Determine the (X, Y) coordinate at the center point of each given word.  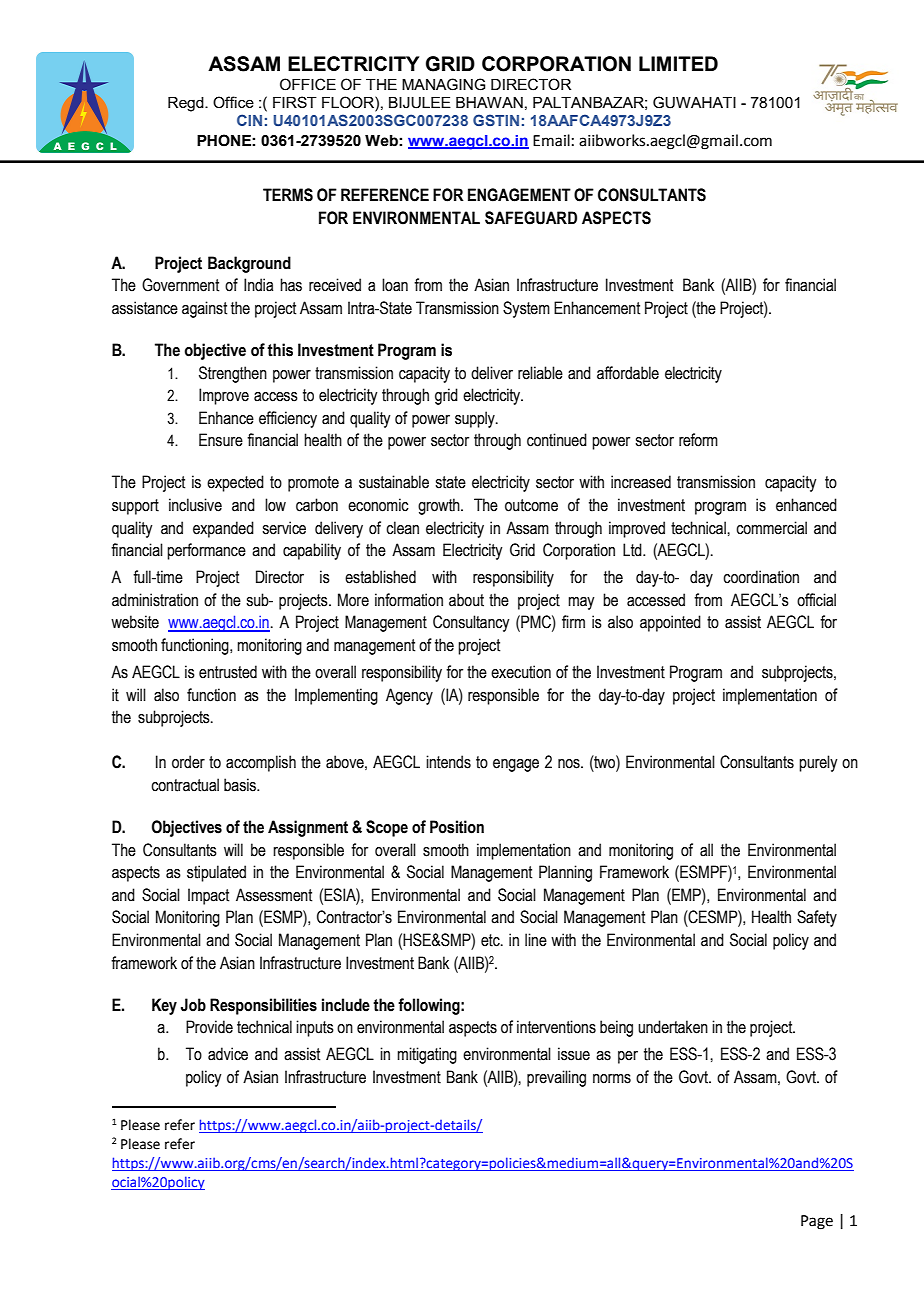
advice (228, 1054)
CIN (249, 120)
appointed (670, 623)
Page (817, 1222)
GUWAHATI (694, 102)
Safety (817, 918)
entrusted (228, 672)
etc (491, 940)
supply (476, 419)
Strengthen (233, 374)
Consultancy (471, 623)
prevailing (556, 1078)
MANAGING (443, 84)
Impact (208, 896)
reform (698, 440)
